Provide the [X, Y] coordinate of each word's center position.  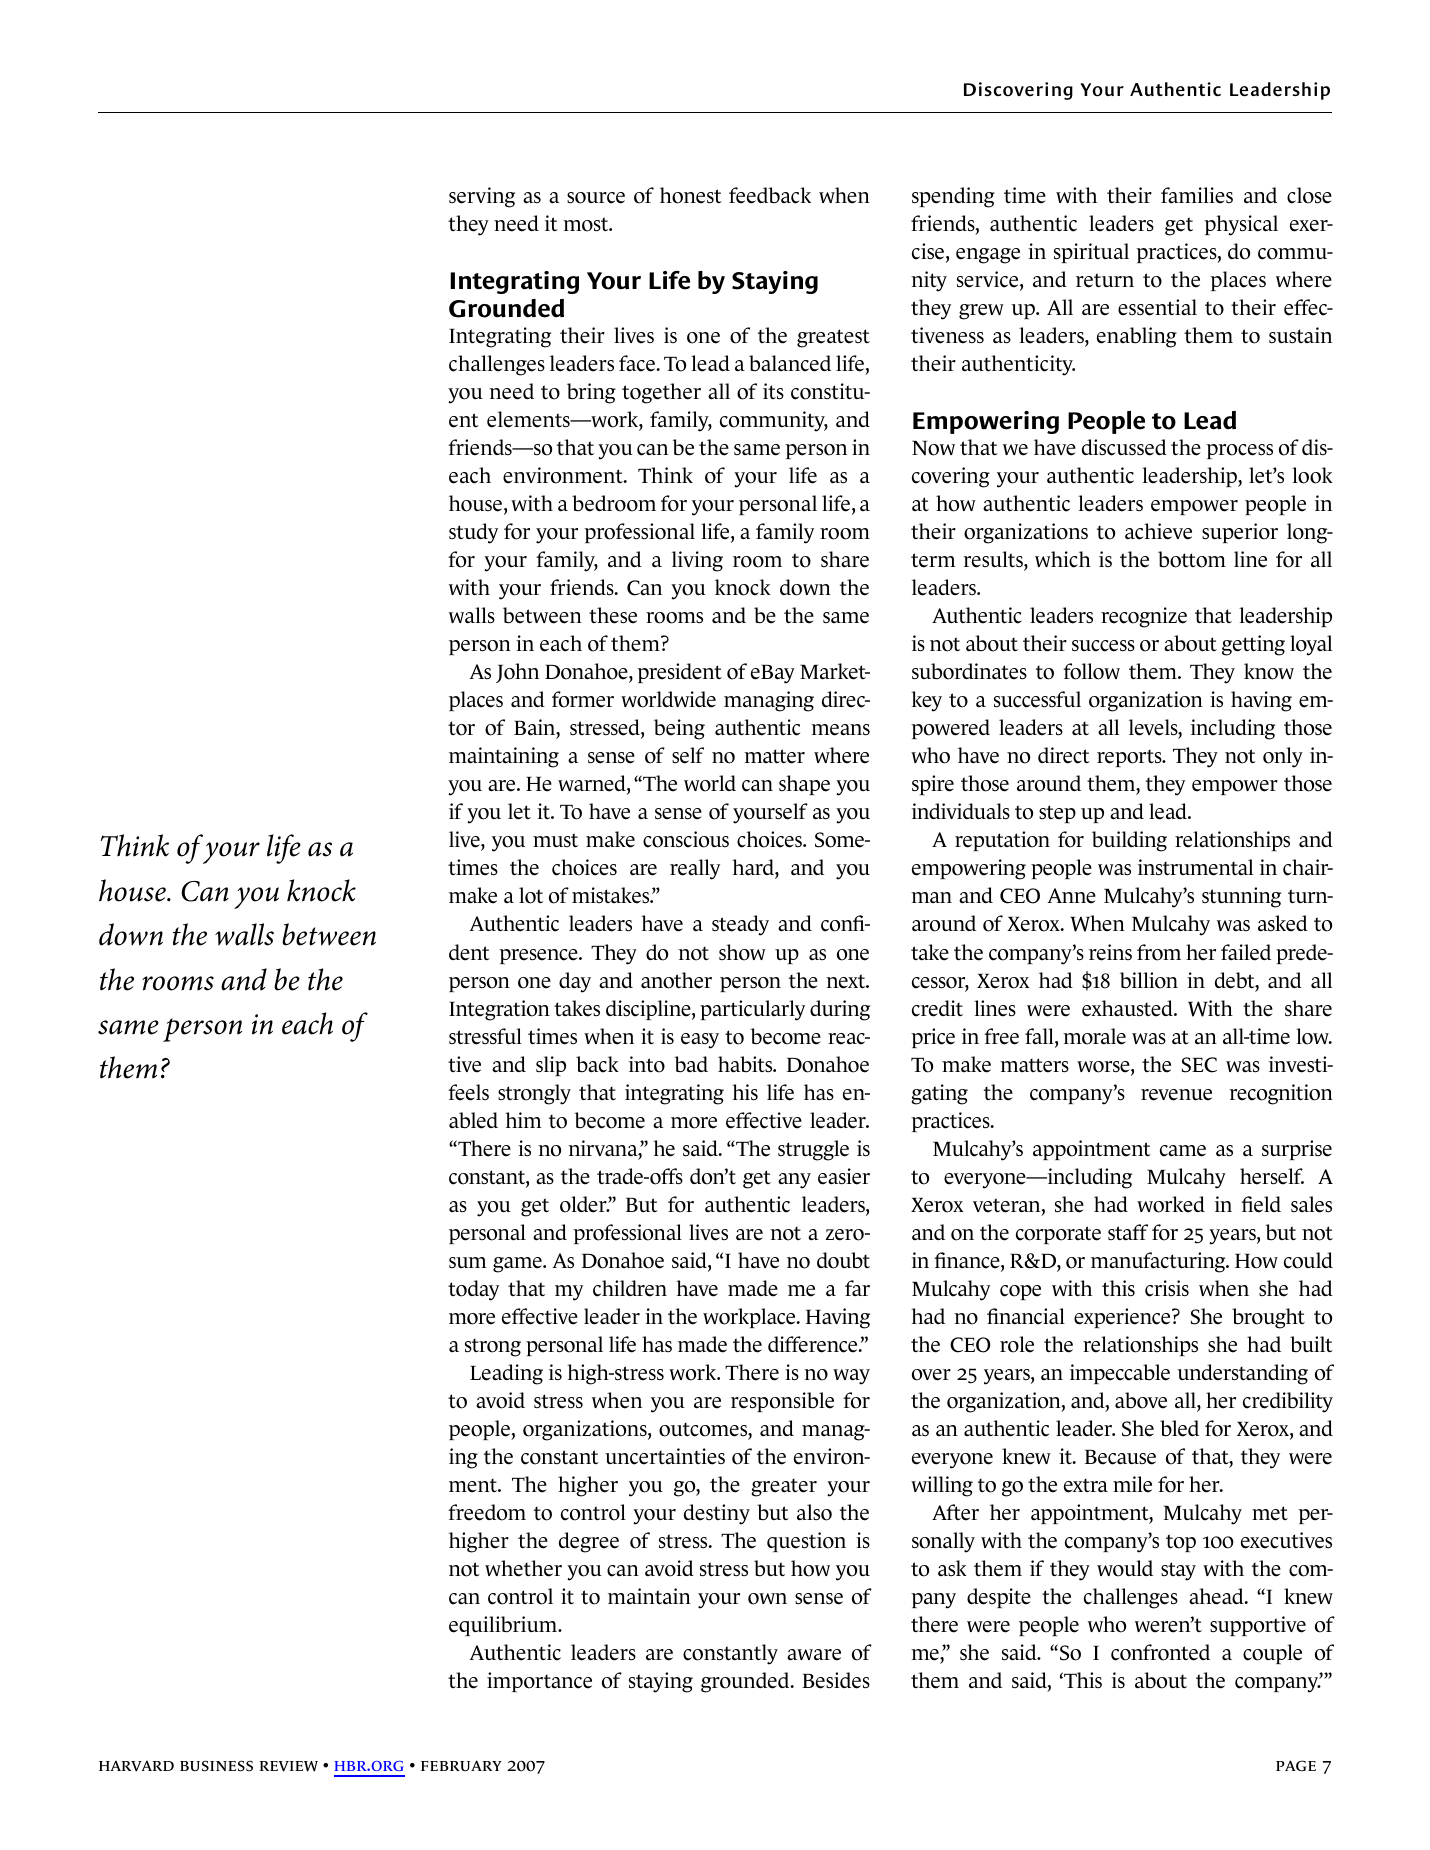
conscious [686, 839]
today [473, 1290]
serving [482, 197]
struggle [813, 1150]
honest [691, 195]
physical [1241, 225]
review [289, 1766]
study [473, 533]
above [1141, 1400]
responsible [782, 1402]
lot [531, 895]
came [1183, 1151]
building [1129, 841]
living [697, 561]
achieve [1158, 531]
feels [468, 1092]
